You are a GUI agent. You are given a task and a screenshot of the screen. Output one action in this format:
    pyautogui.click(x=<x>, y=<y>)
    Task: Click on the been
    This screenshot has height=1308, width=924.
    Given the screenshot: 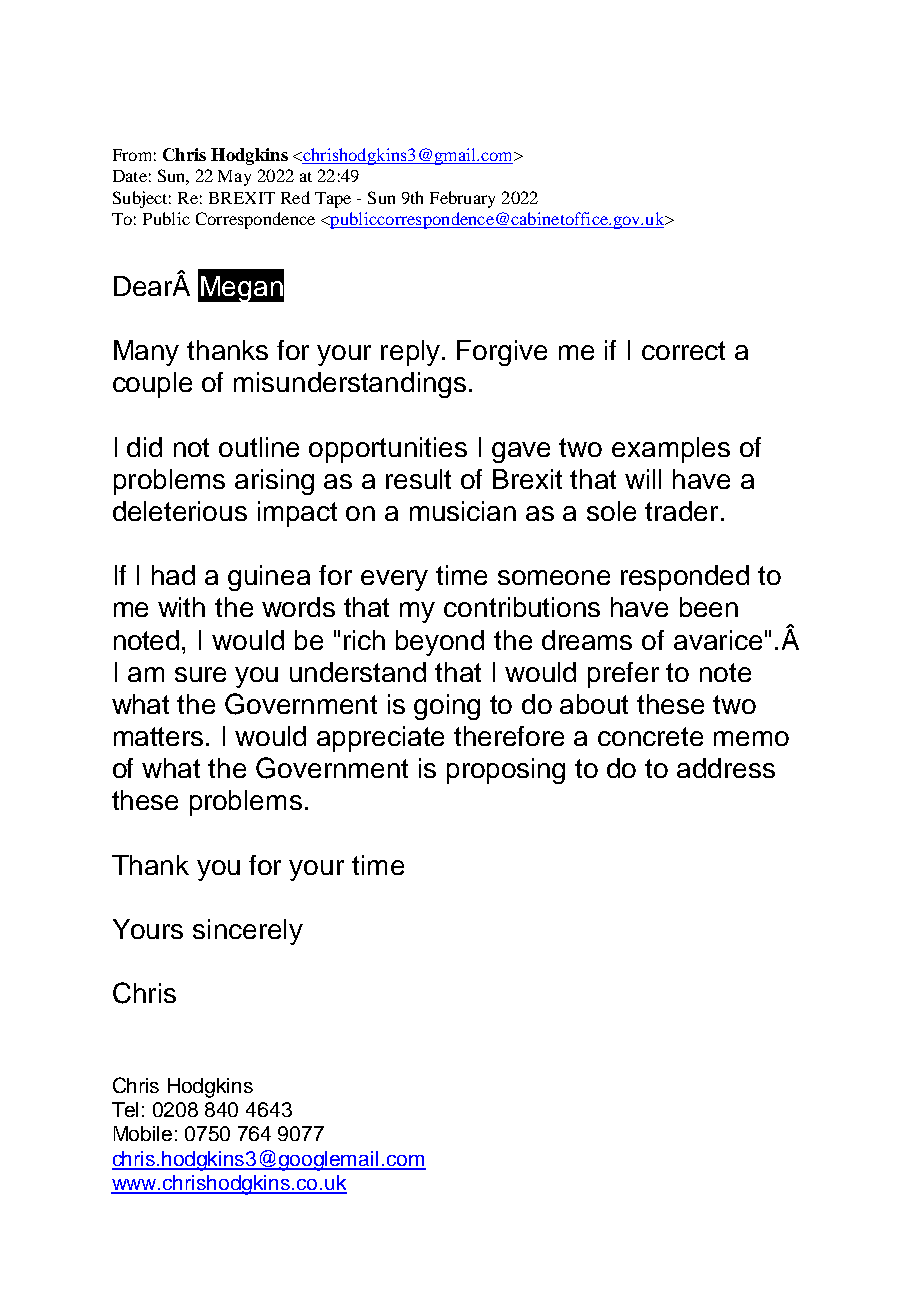 What is the action you would take?
    pyautogui.click(x=709, y=607)
